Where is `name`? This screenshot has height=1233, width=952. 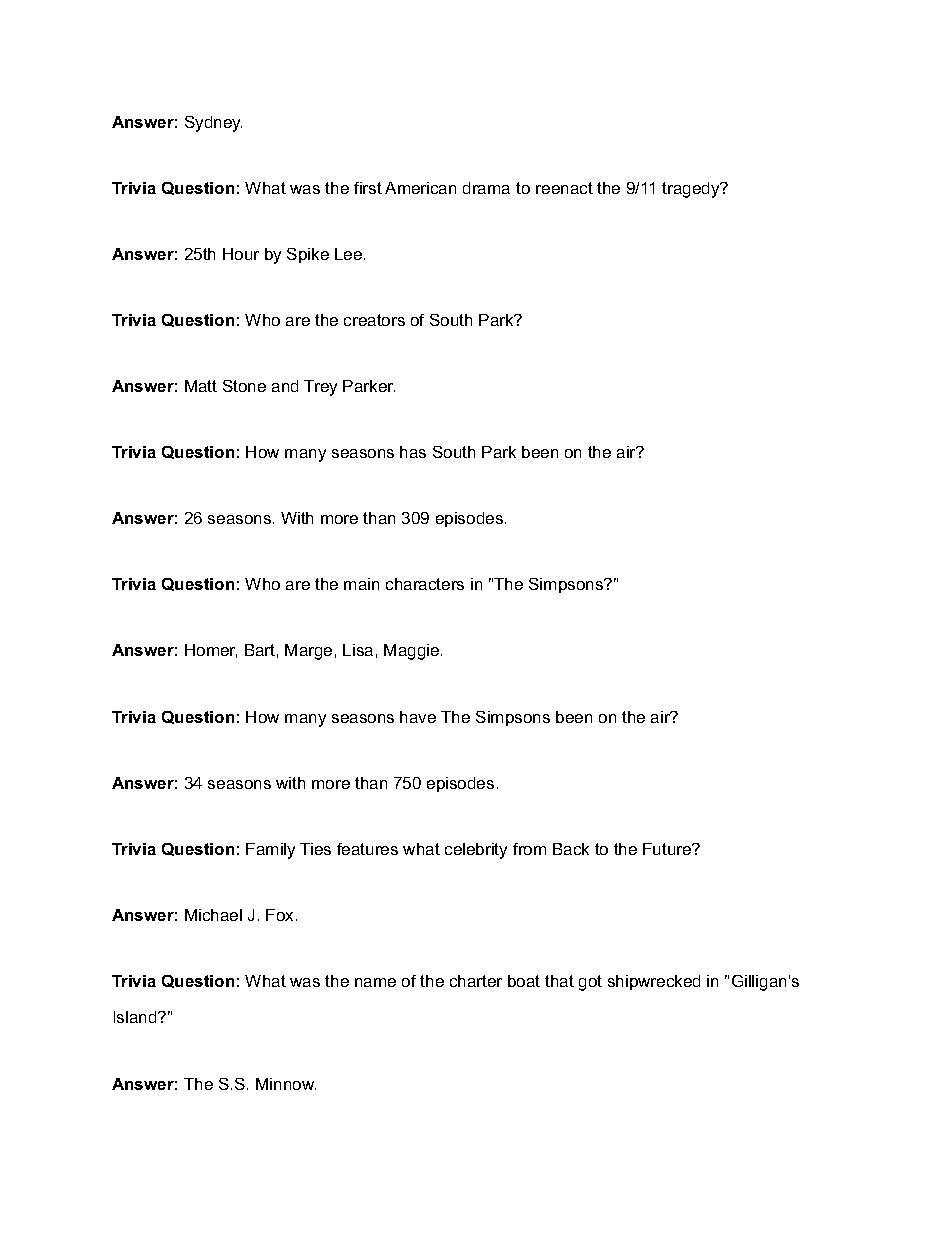 name is located at coordinates (375, 982).
